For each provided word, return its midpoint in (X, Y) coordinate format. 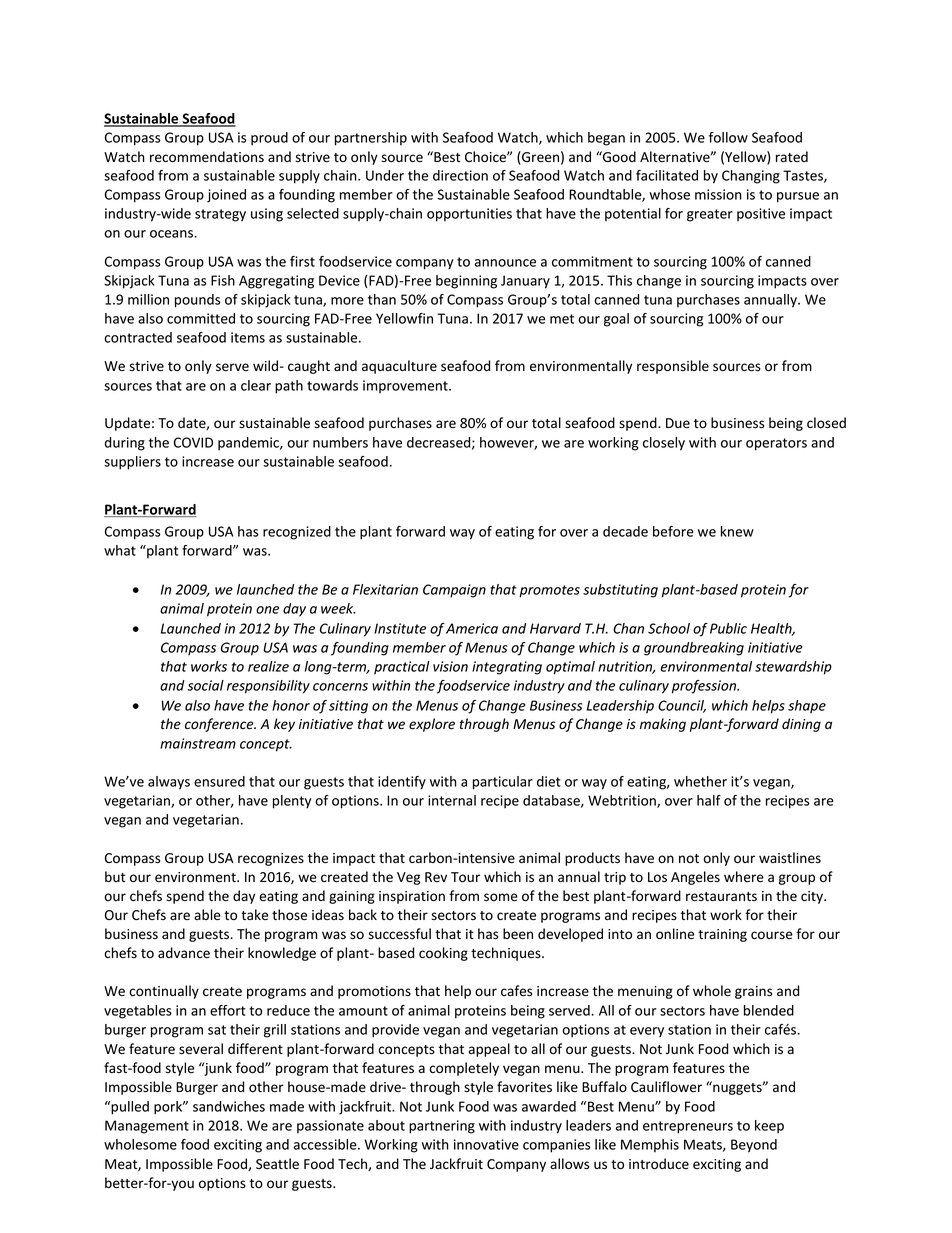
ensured (219, 781)
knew (737, 531)
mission (718, 194)
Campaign (454, 591)
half (709, 800)
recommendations (207, 157)
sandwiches (229, 1106)
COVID (193, 442)
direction (460, 175)
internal (452, 800)
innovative (486, 1144)
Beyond (754, 1146)
